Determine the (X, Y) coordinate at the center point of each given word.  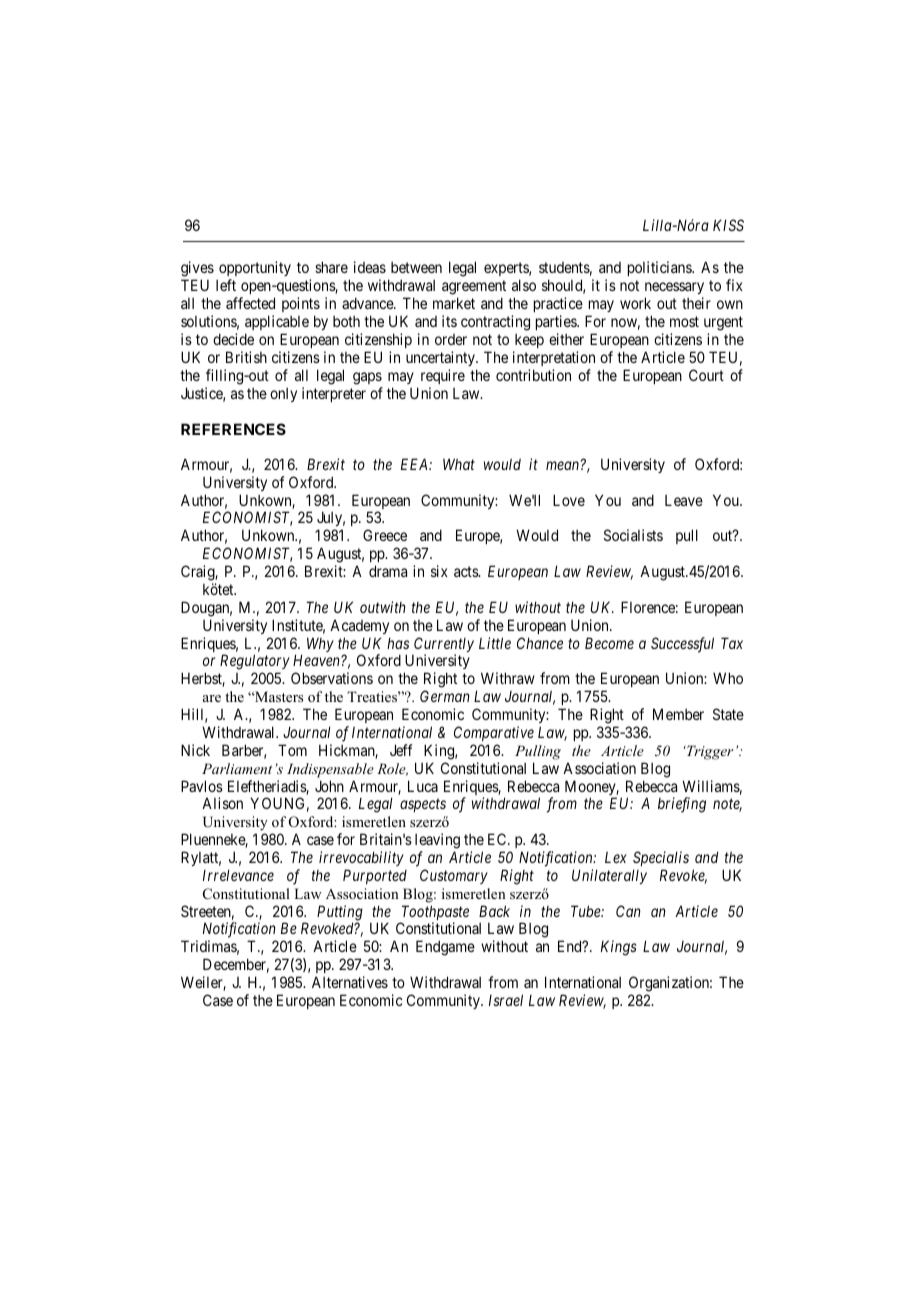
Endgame (445, 948)
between (416, 267)
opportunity (255, 270)
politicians (660, 268)
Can (628, 911)
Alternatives (350, 982)
